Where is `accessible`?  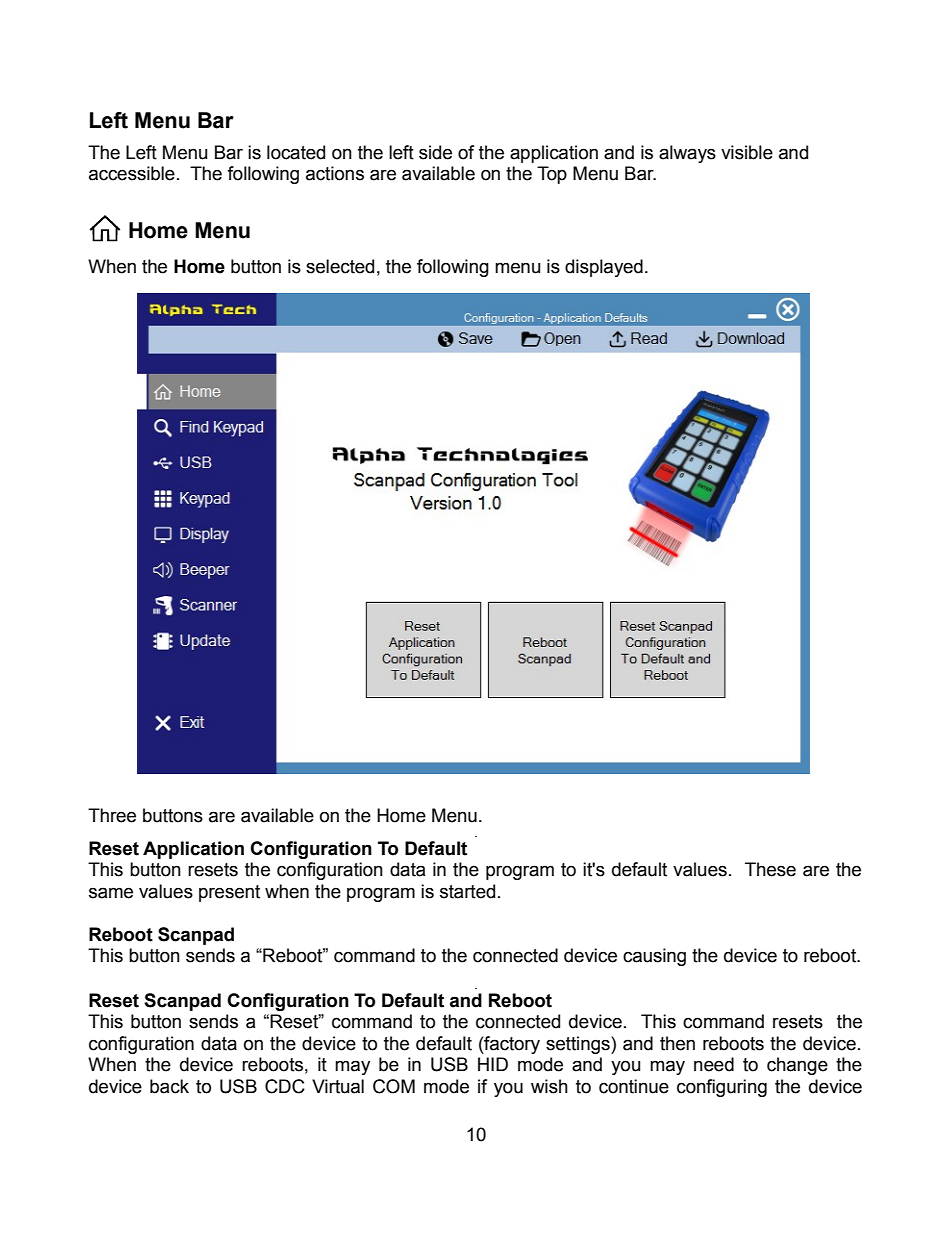 accessible is located at coordinates (132, 173).
